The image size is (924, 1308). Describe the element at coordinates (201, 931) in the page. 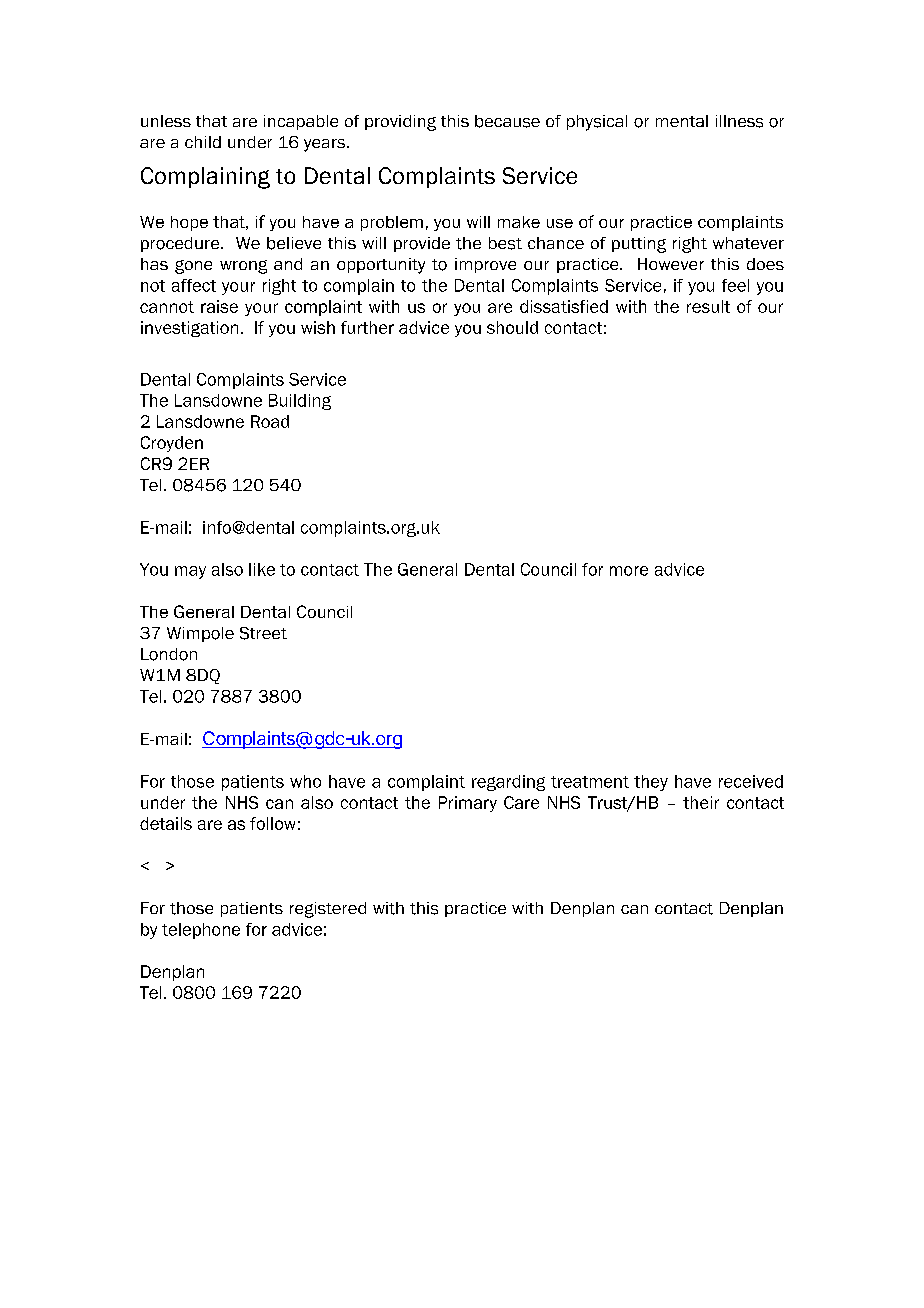

I see `telephone` at that location.
